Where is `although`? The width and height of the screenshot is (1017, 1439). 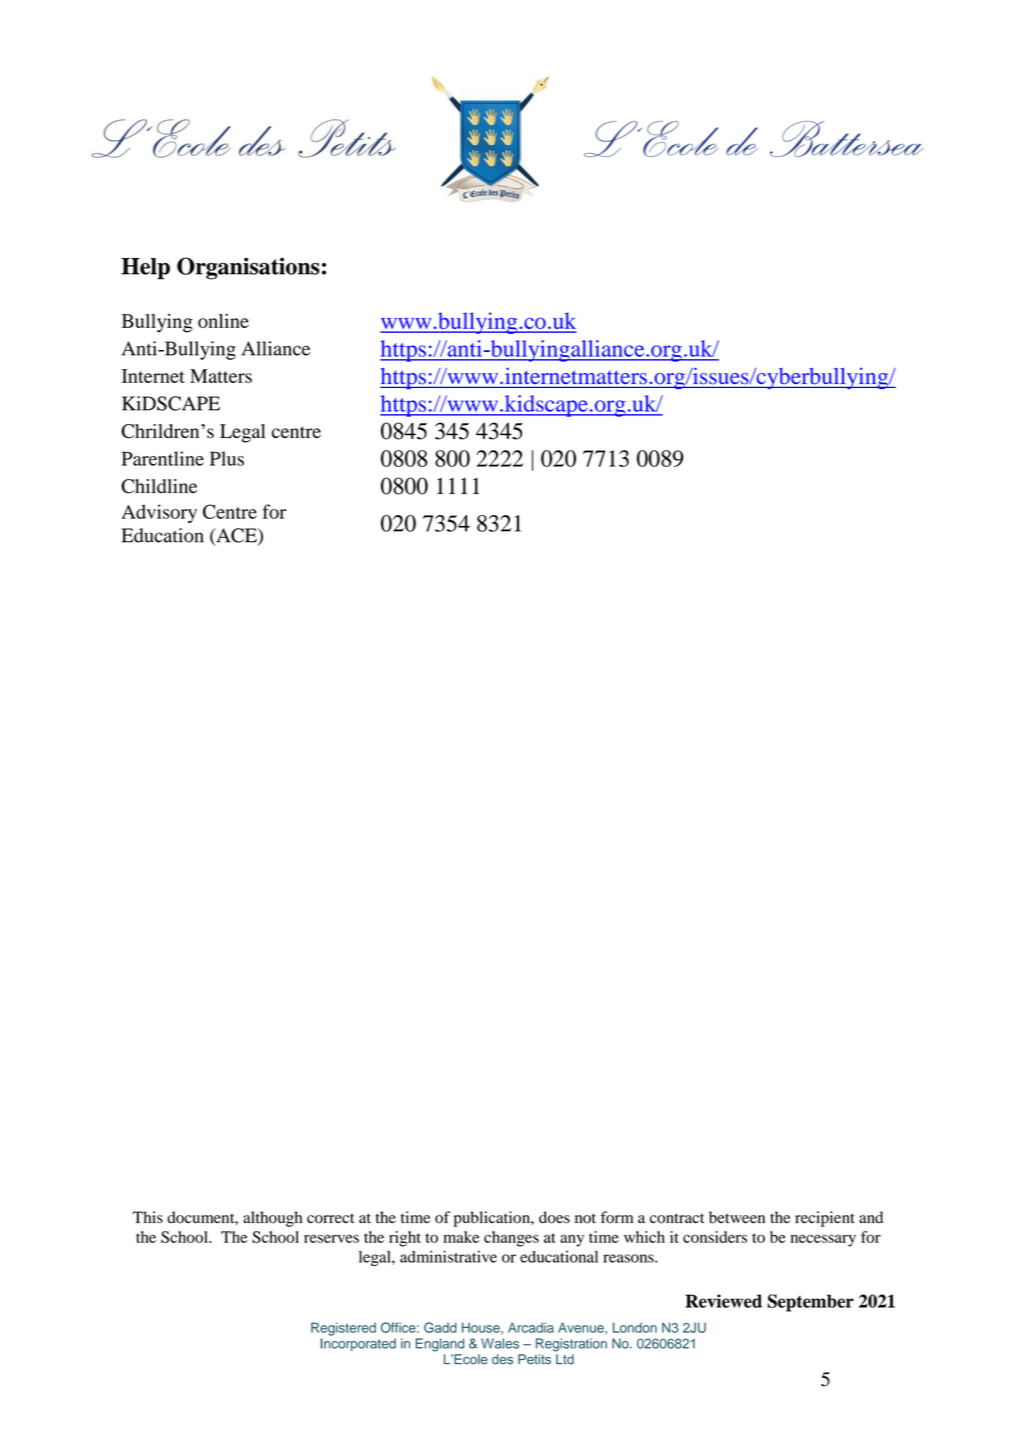
although is located at coordinates (272, 1219).
